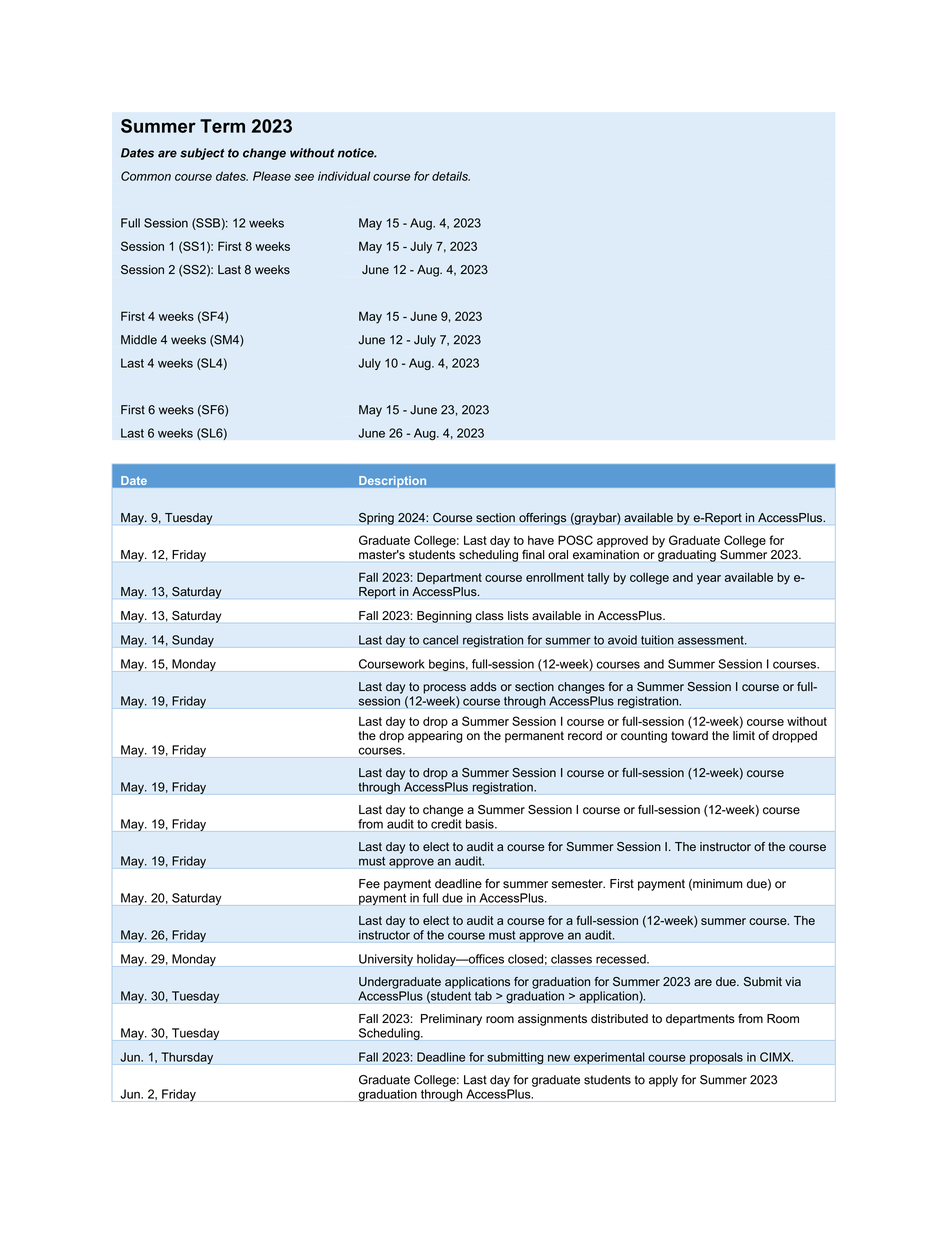  Describe the element at coordinates (435, 737) in the screenshot. I see `appearing` at that location.
